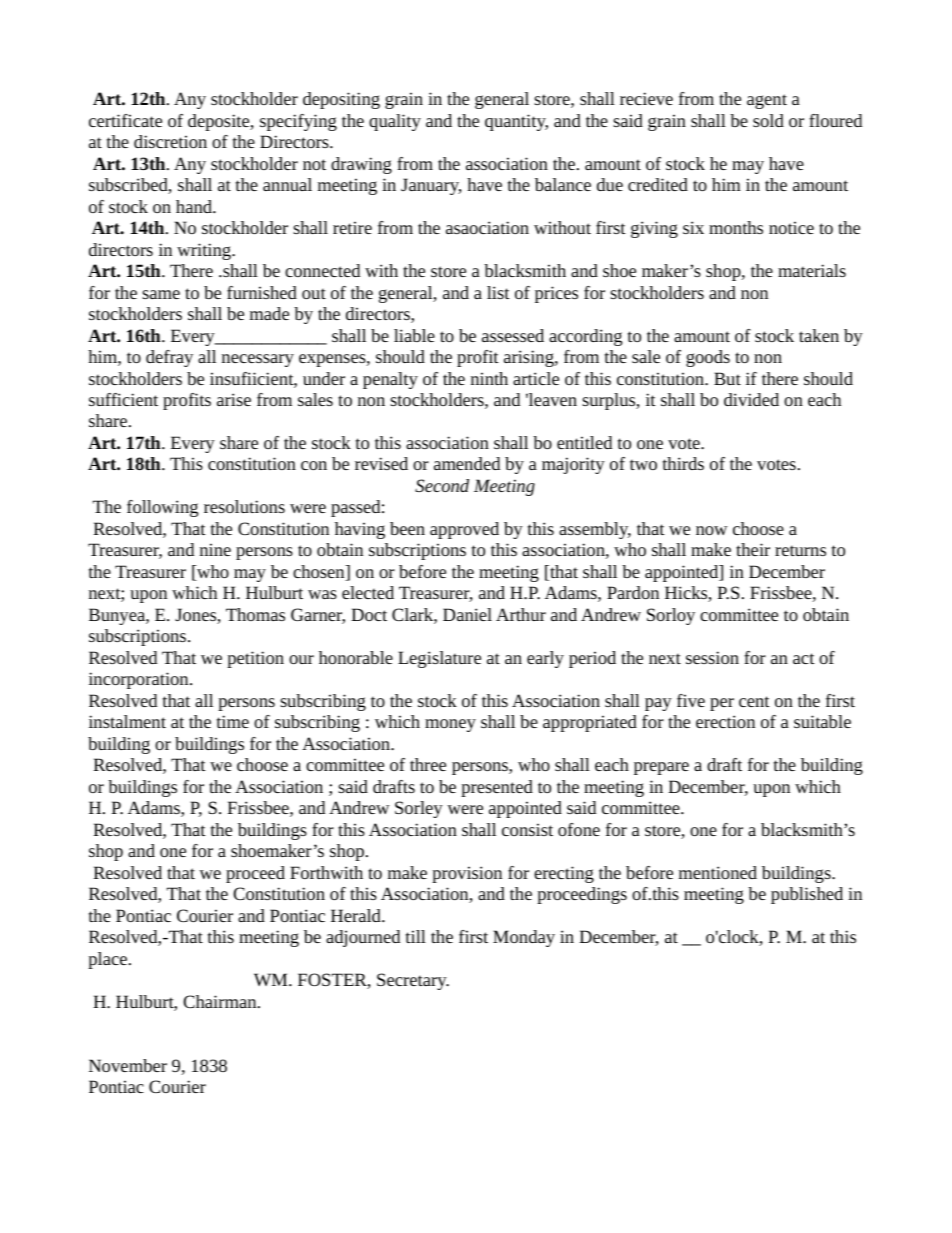 This screenshot has width=952, height=1233. I want to click on time, so click(233, 721).
